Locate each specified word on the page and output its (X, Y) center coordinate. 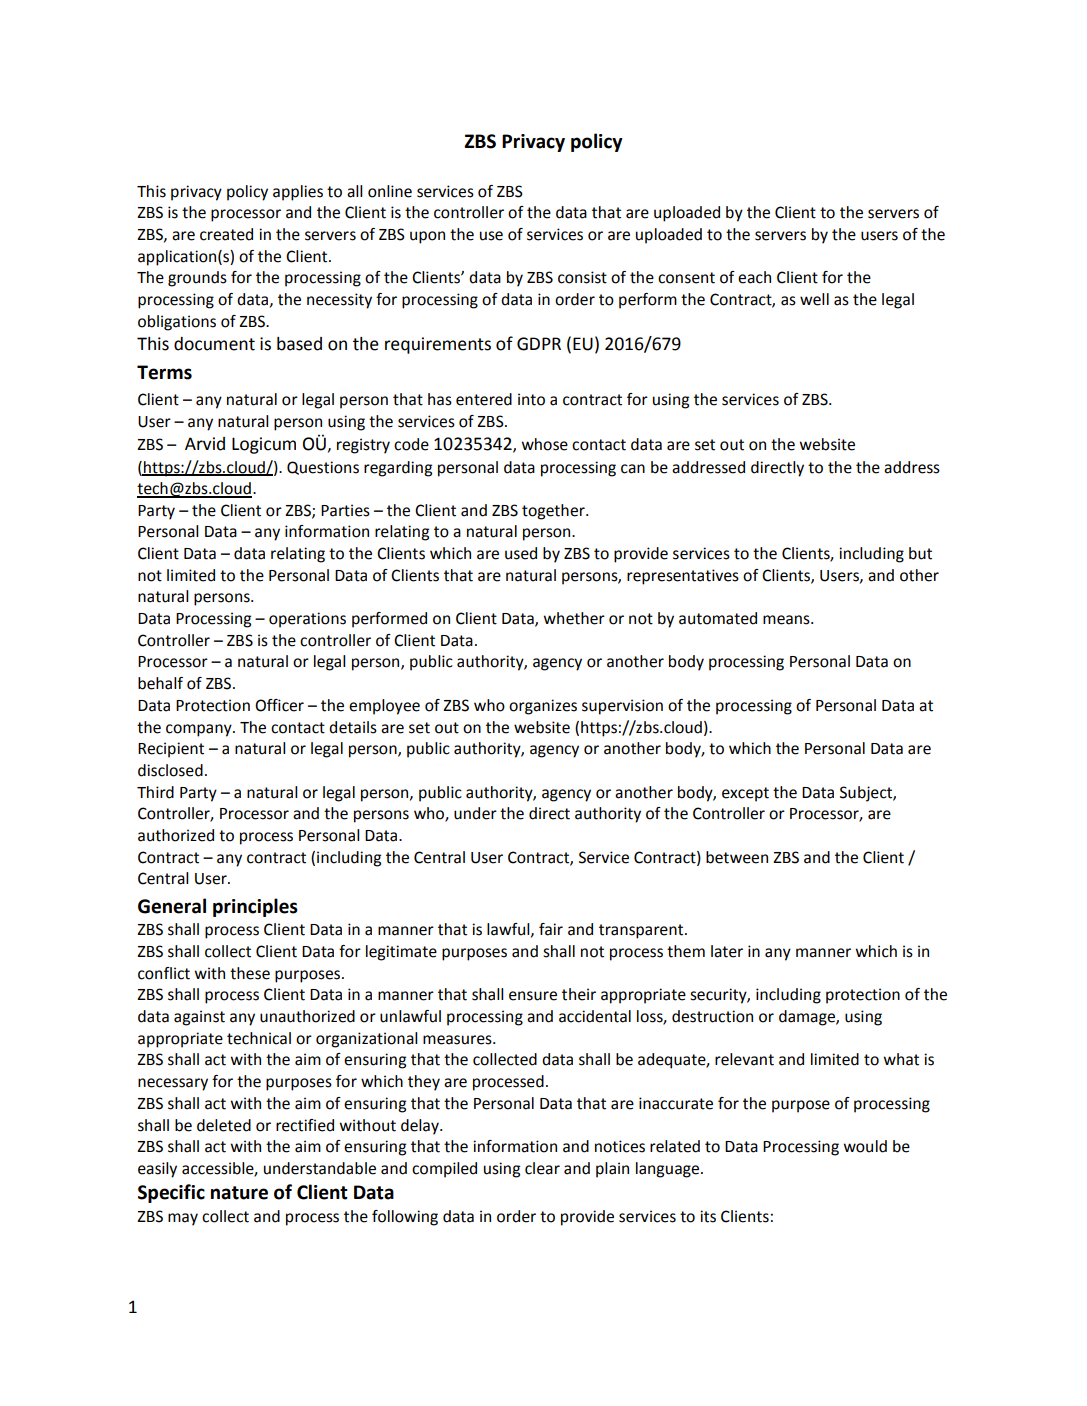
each (754, 277)
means (787, 620)
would (865, 1146)
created (226, 234)
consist (582, 277)
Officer (279, 705)
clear (542, 1168)
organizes (543, 707)
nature (239, 1193)
